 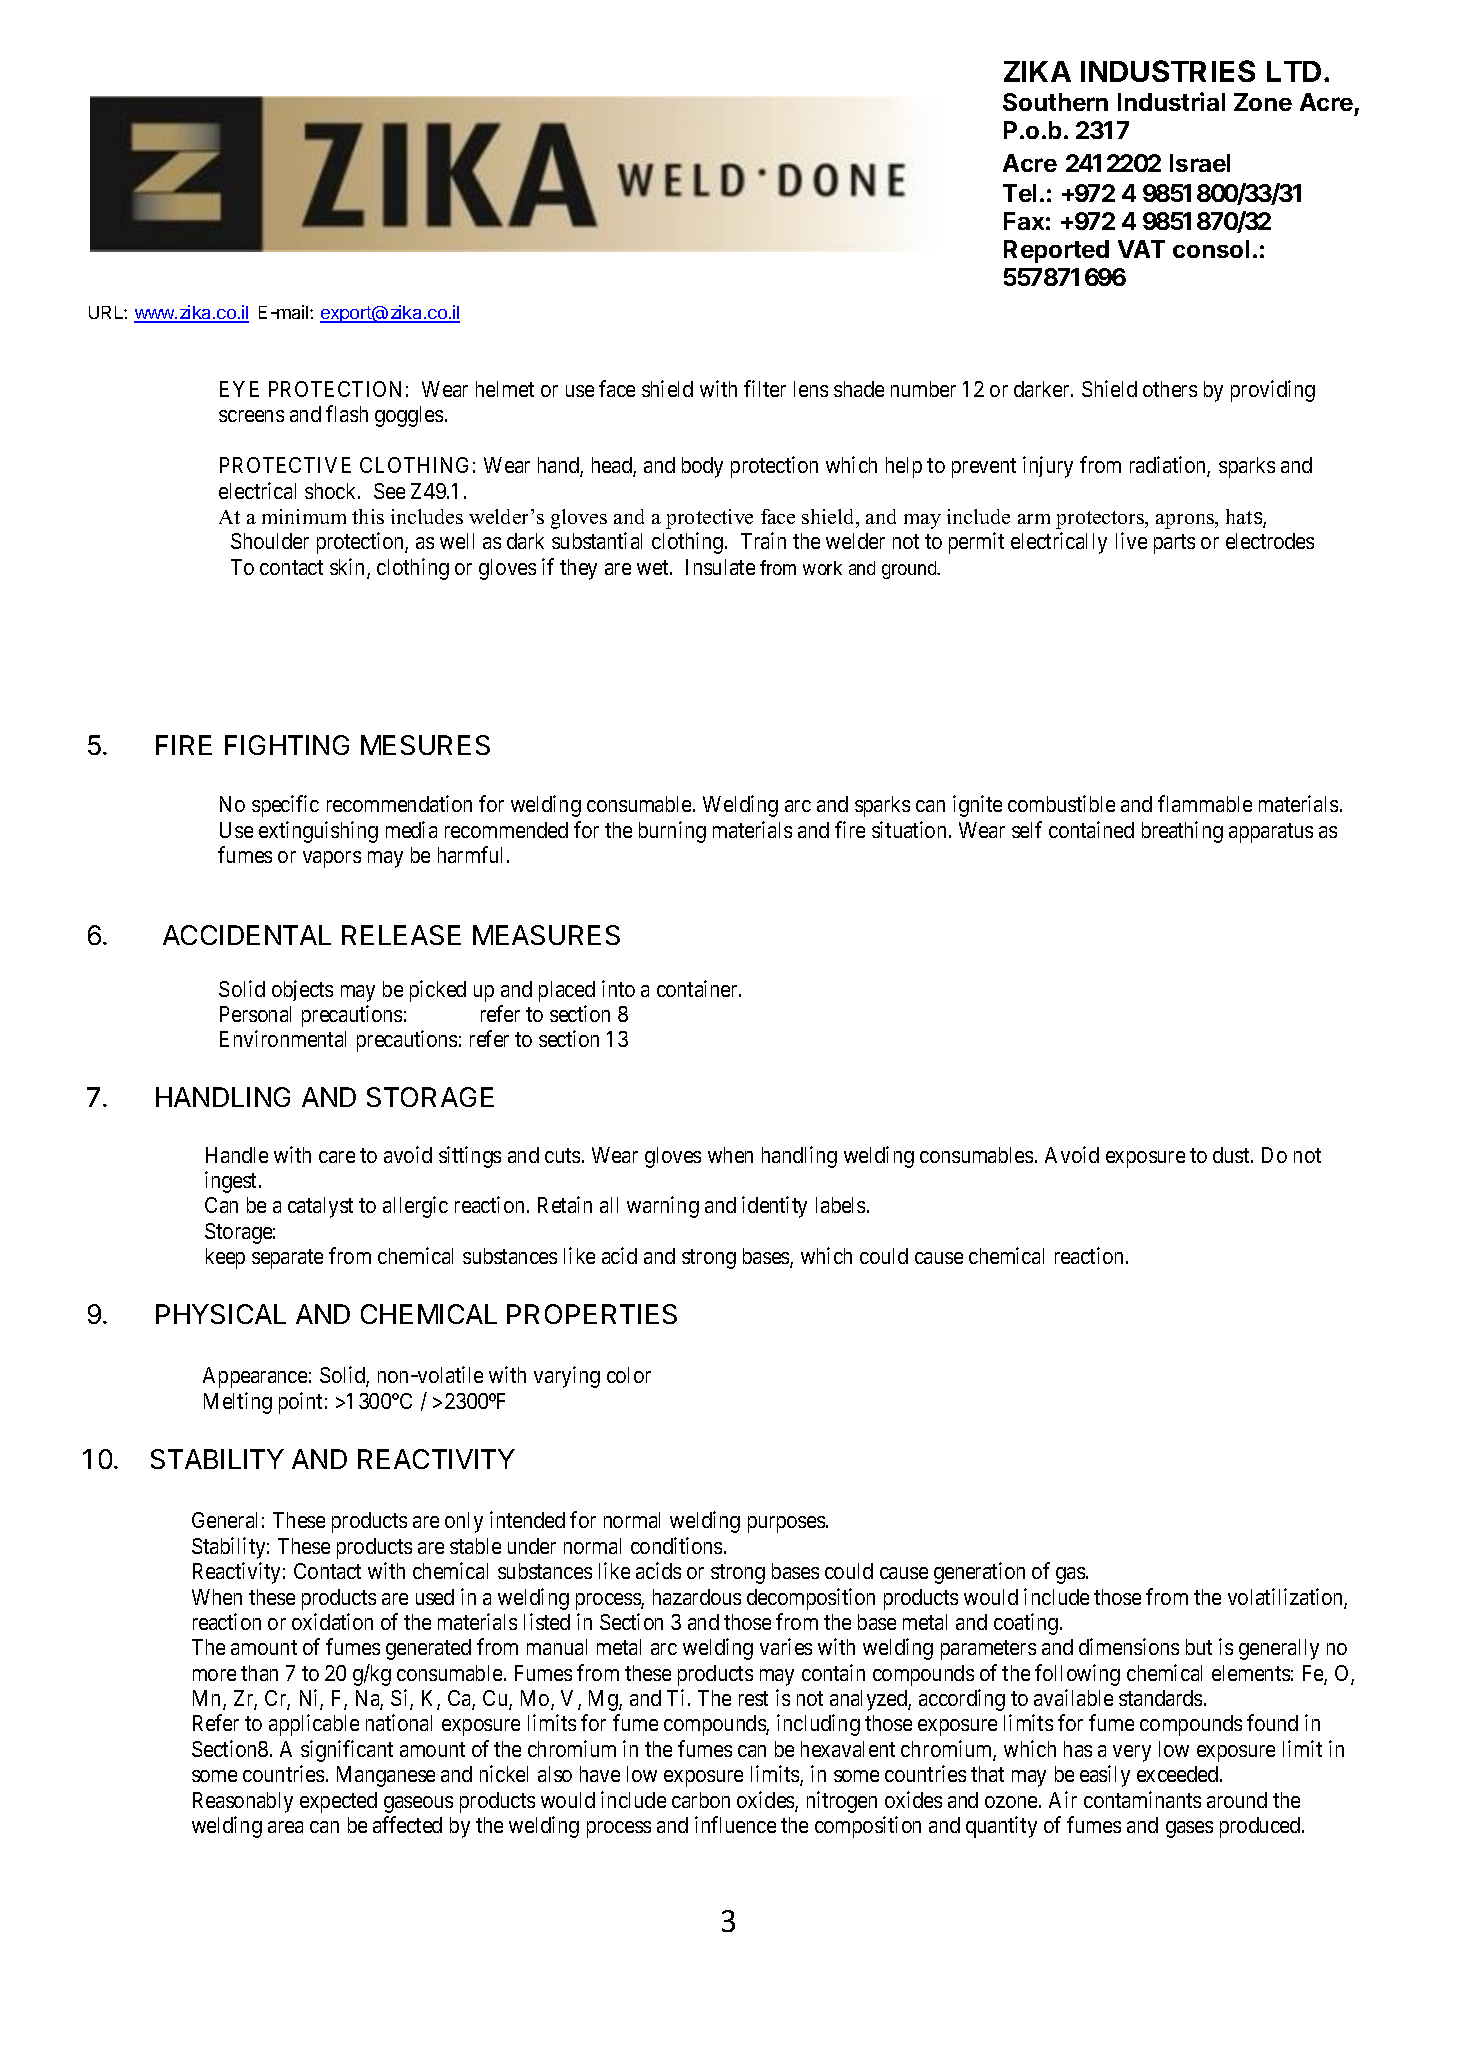 I want to click on catalyst, so click(x=320, y=1207).
